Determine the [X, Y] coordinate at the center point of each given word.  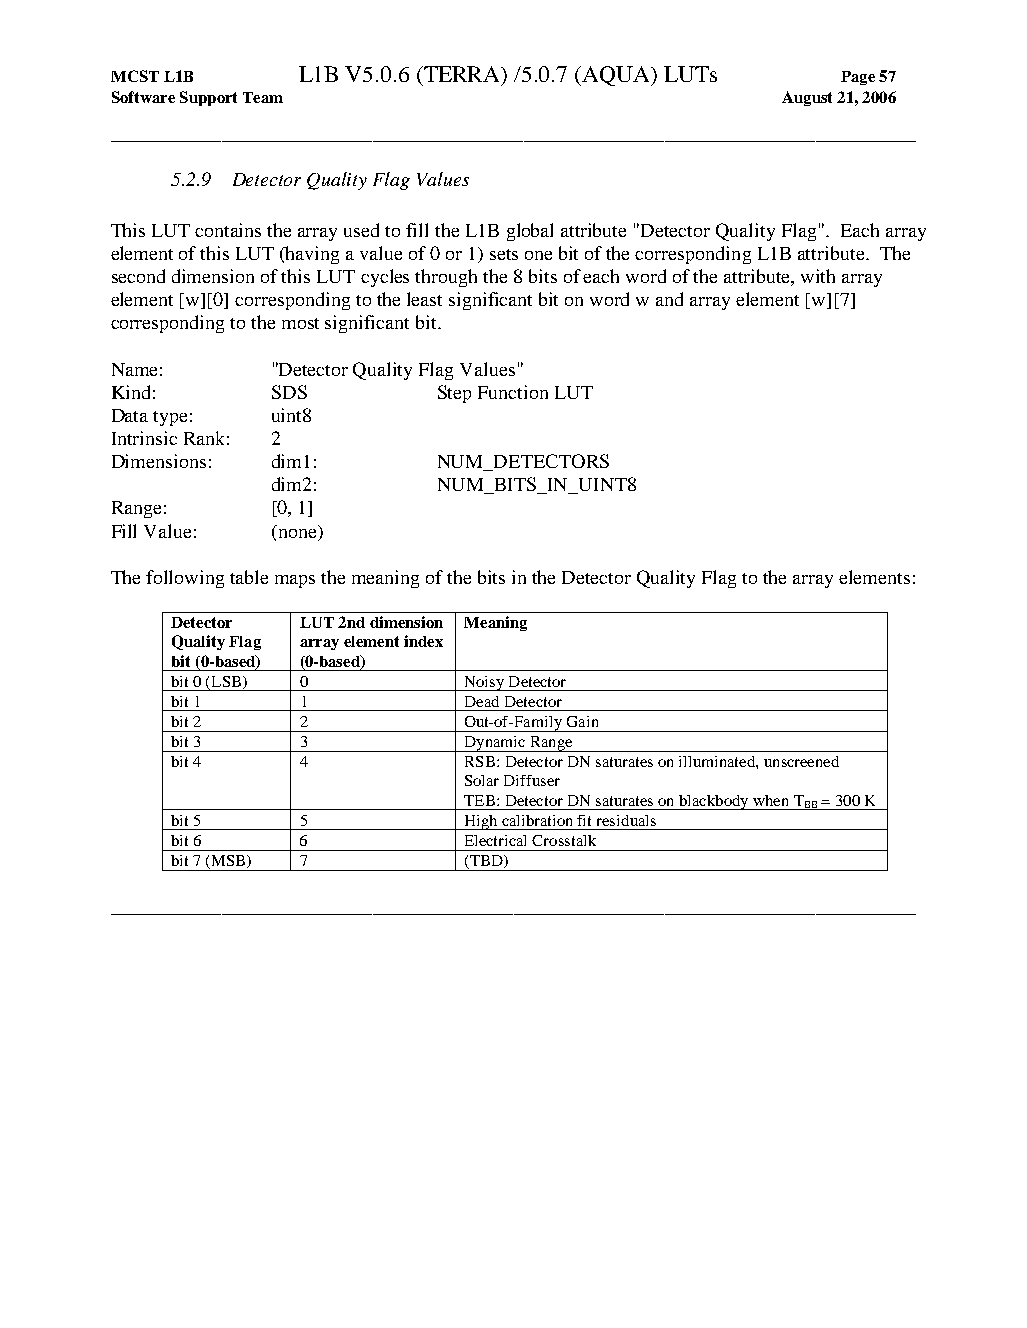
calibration [537, 820]
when [770, 800]
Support [208, 98]
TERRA [462, 74]
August [807, 98]
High [481, 822]
